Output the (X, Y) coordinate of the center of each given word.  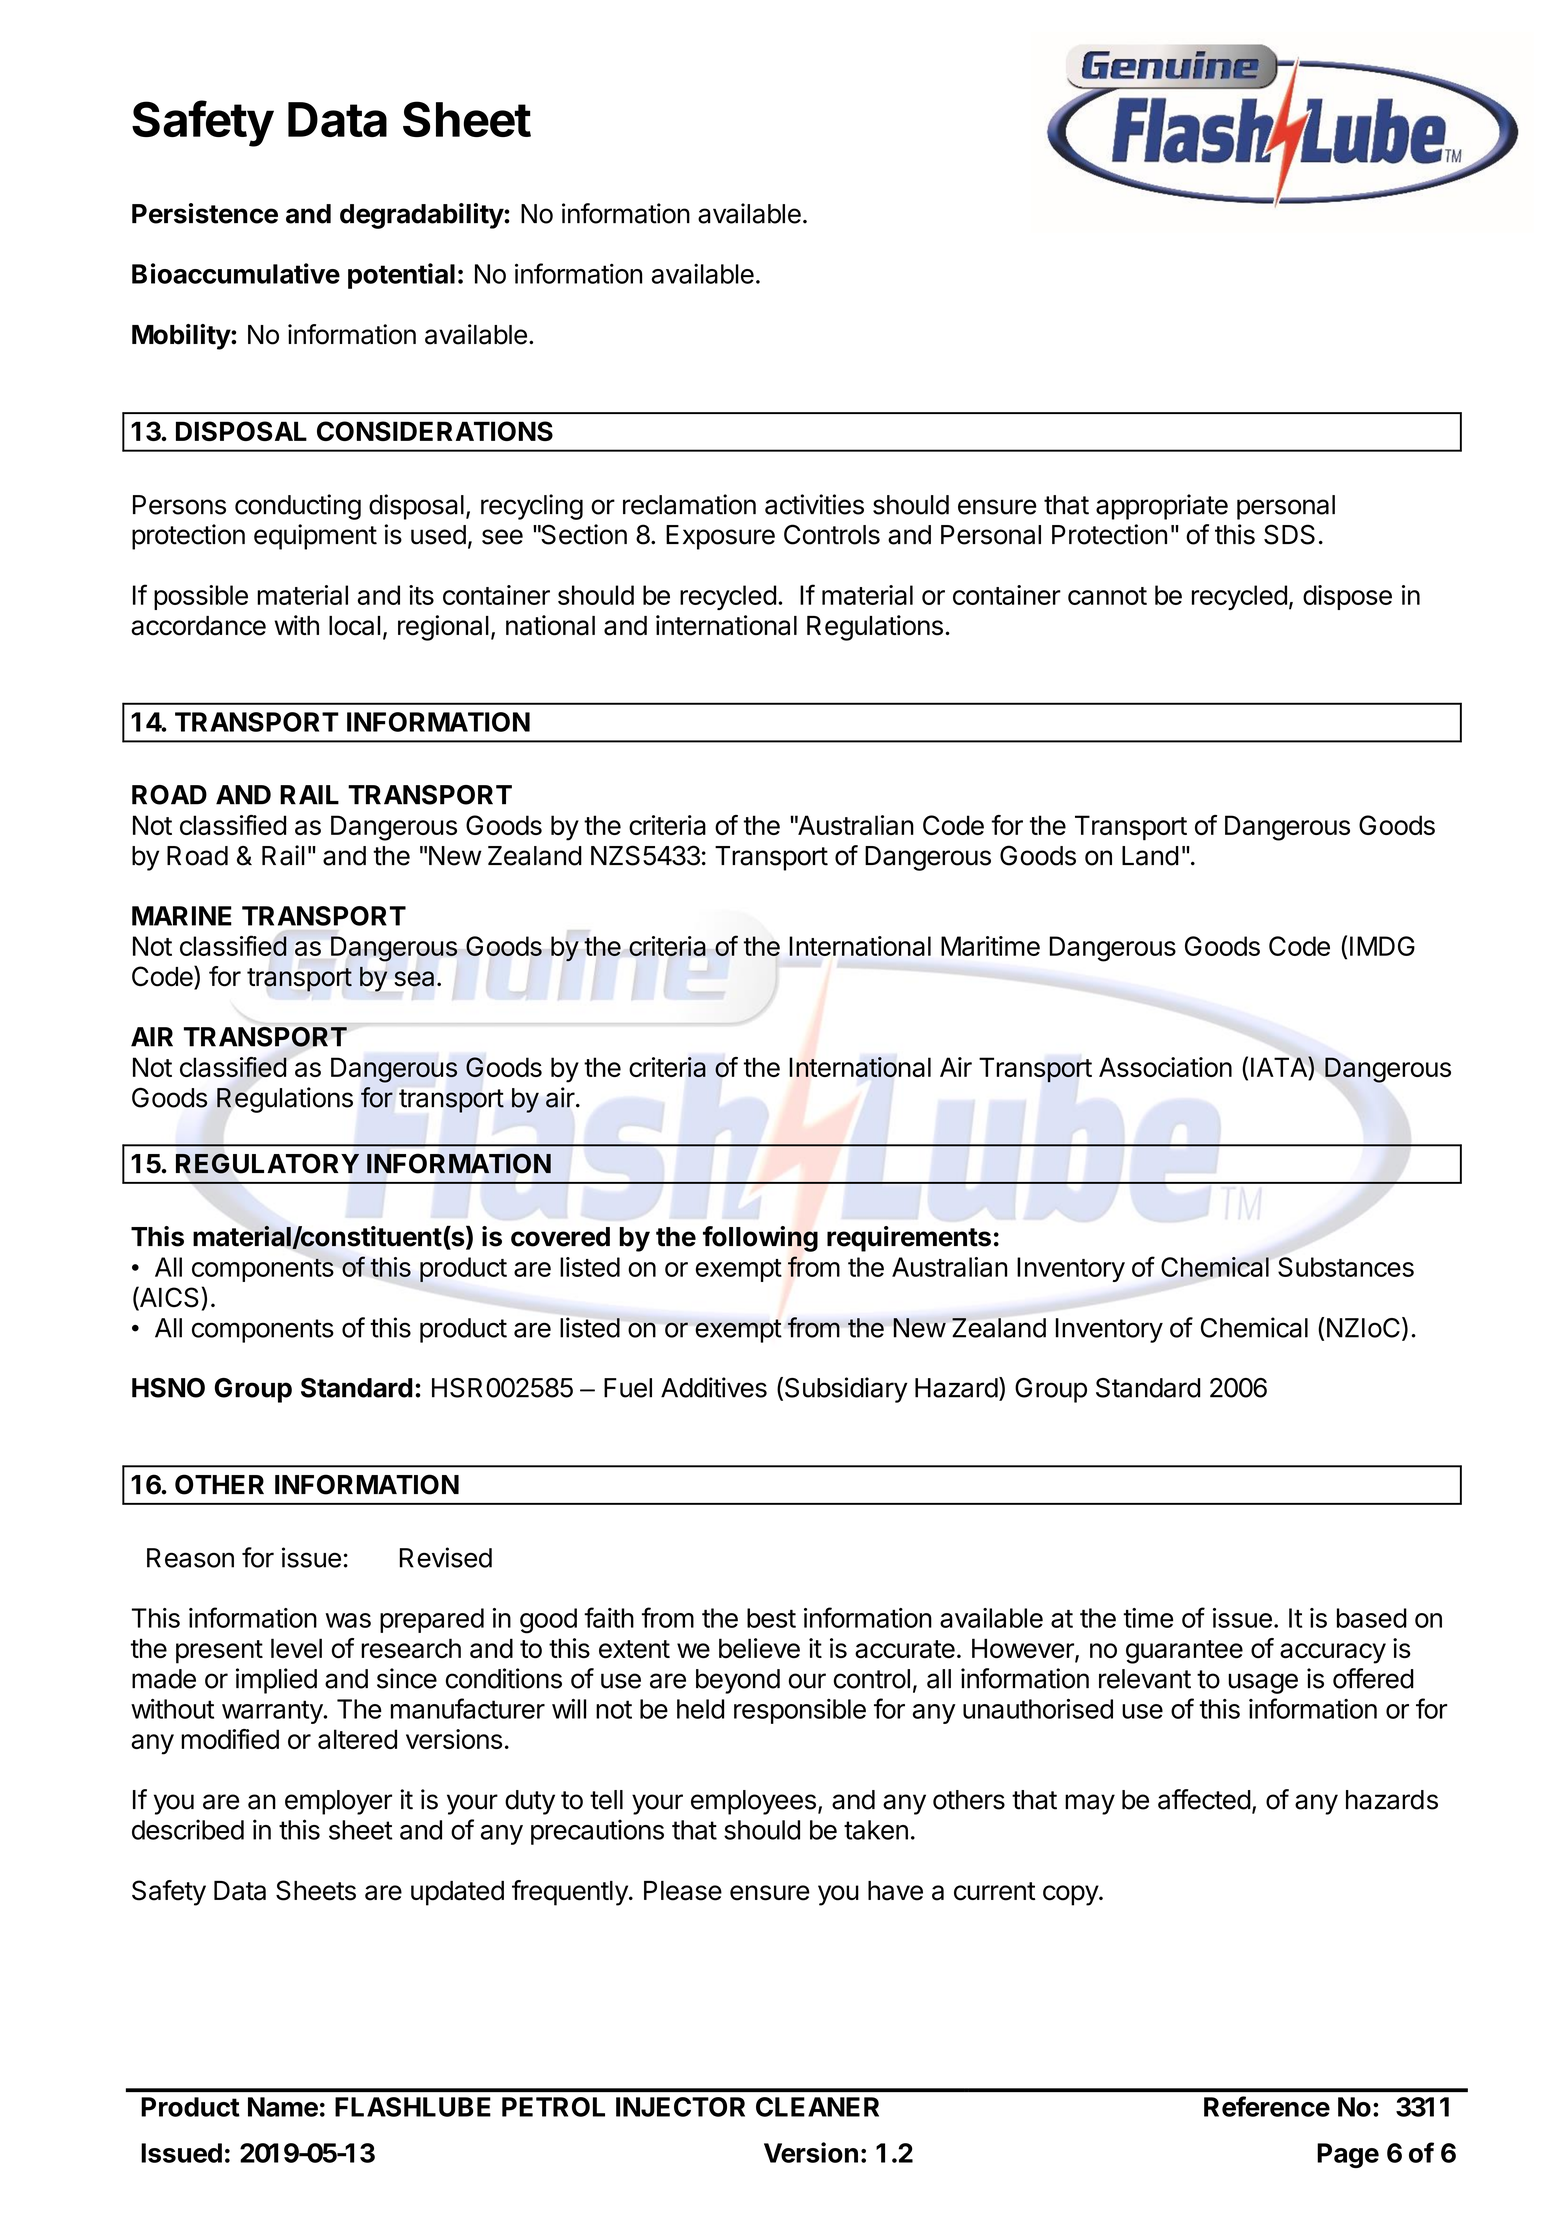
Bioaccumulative (236, 273)
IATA (1280, 1066)
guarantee (1184, 1652)
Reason (190, 1558)
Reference (1267, 2106)
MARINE (182, 916)
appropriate (1162, 507)
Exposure (720, 537)
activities (814, 504)
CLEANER (817, 2107)
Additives (714, 1387)
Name (283, 2107)
